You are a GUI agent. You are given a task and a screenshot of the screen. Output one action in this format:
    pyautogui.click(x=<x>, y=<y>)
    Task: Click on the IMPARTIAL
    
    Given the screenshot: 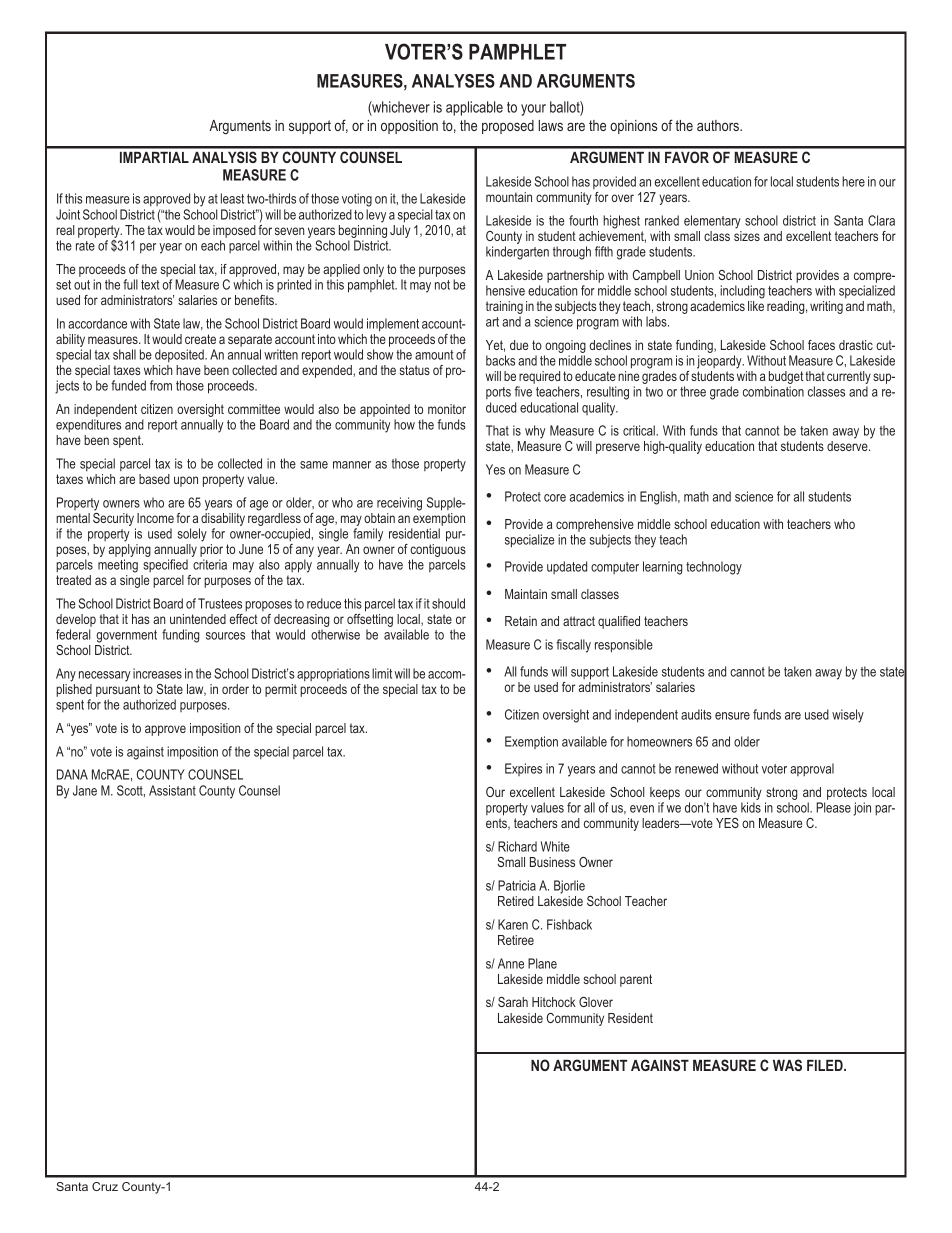 What is the action you would take?
    pyautogui.click(x=154, y=157)
